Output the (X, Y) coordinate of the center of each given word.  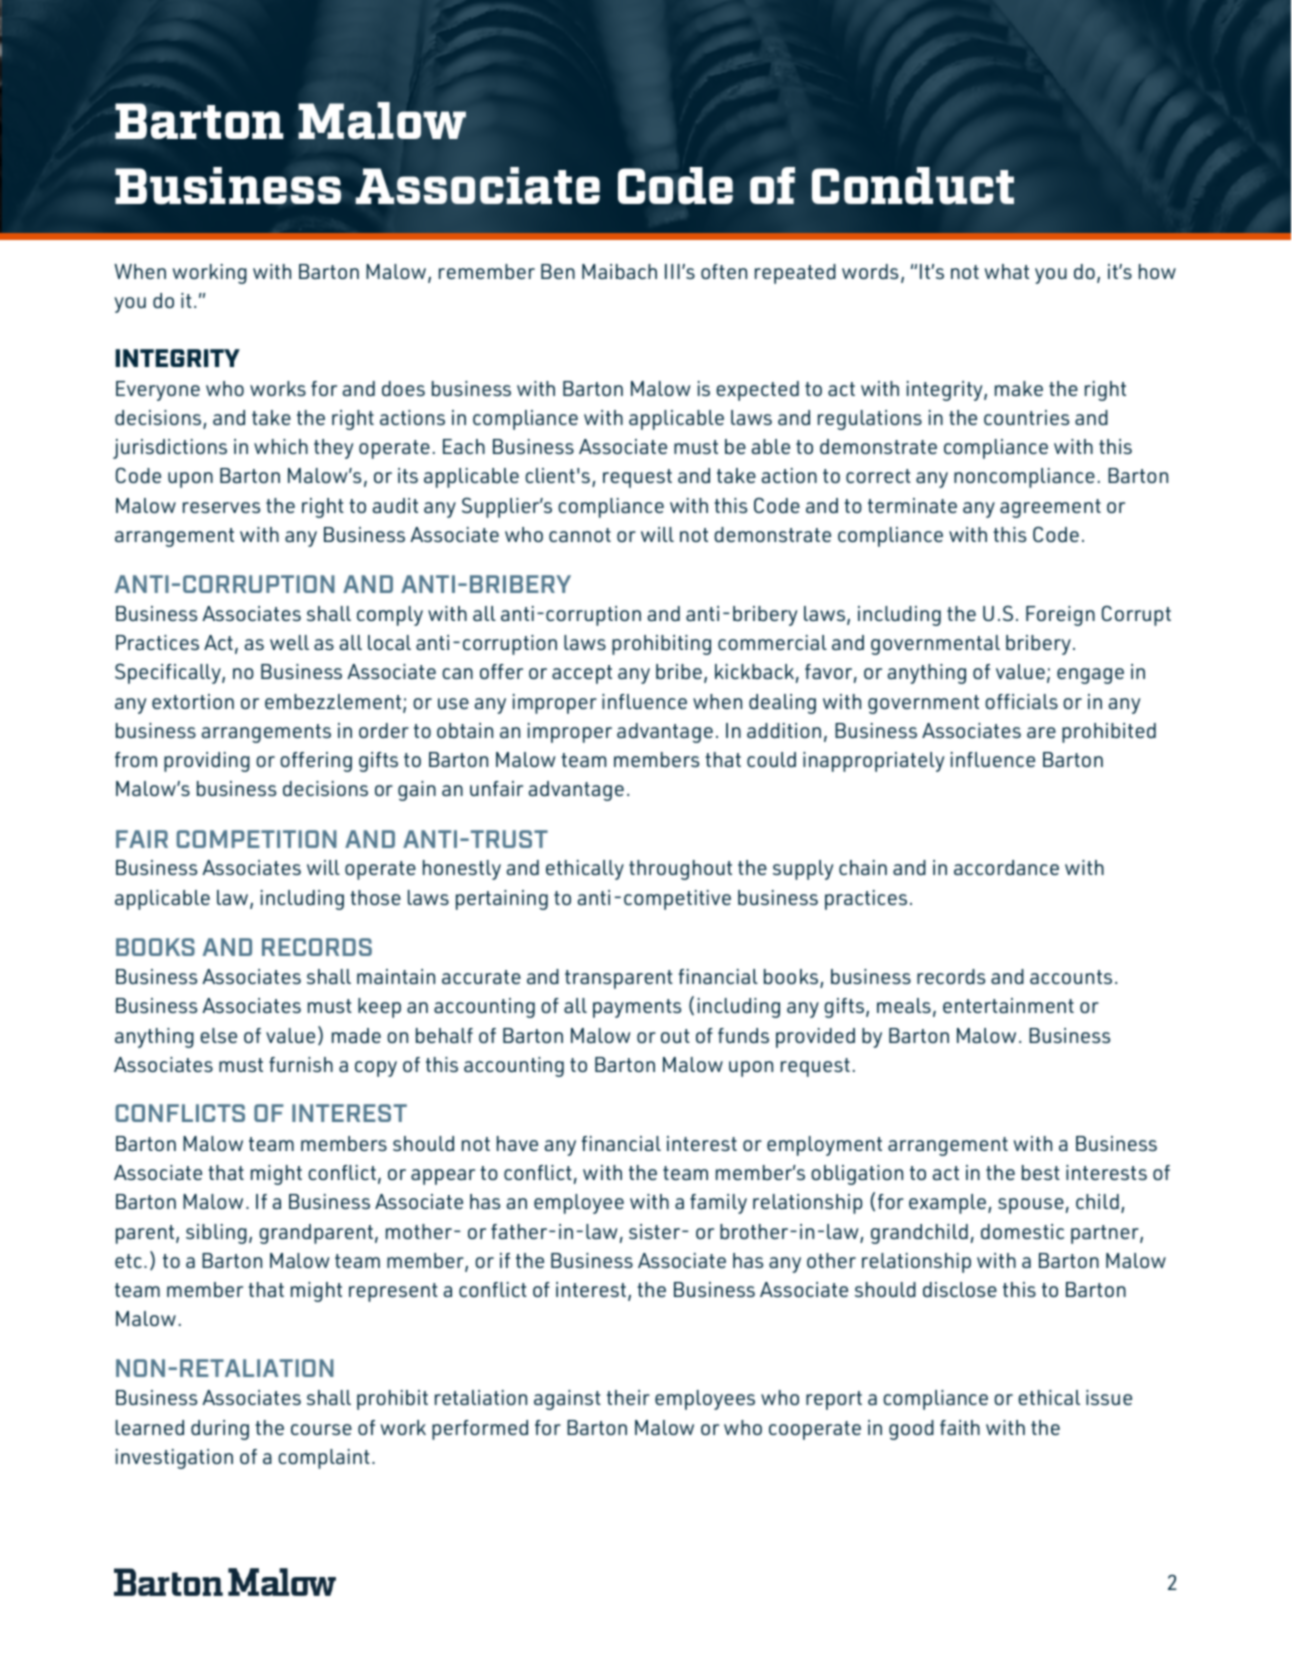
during (220, 1430)
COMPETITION (257, 839)
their (628, 1397)
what (1006, 271)
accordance (1006, 867)
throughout (680, 870)
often (724, 271)
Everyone (158, 391)
